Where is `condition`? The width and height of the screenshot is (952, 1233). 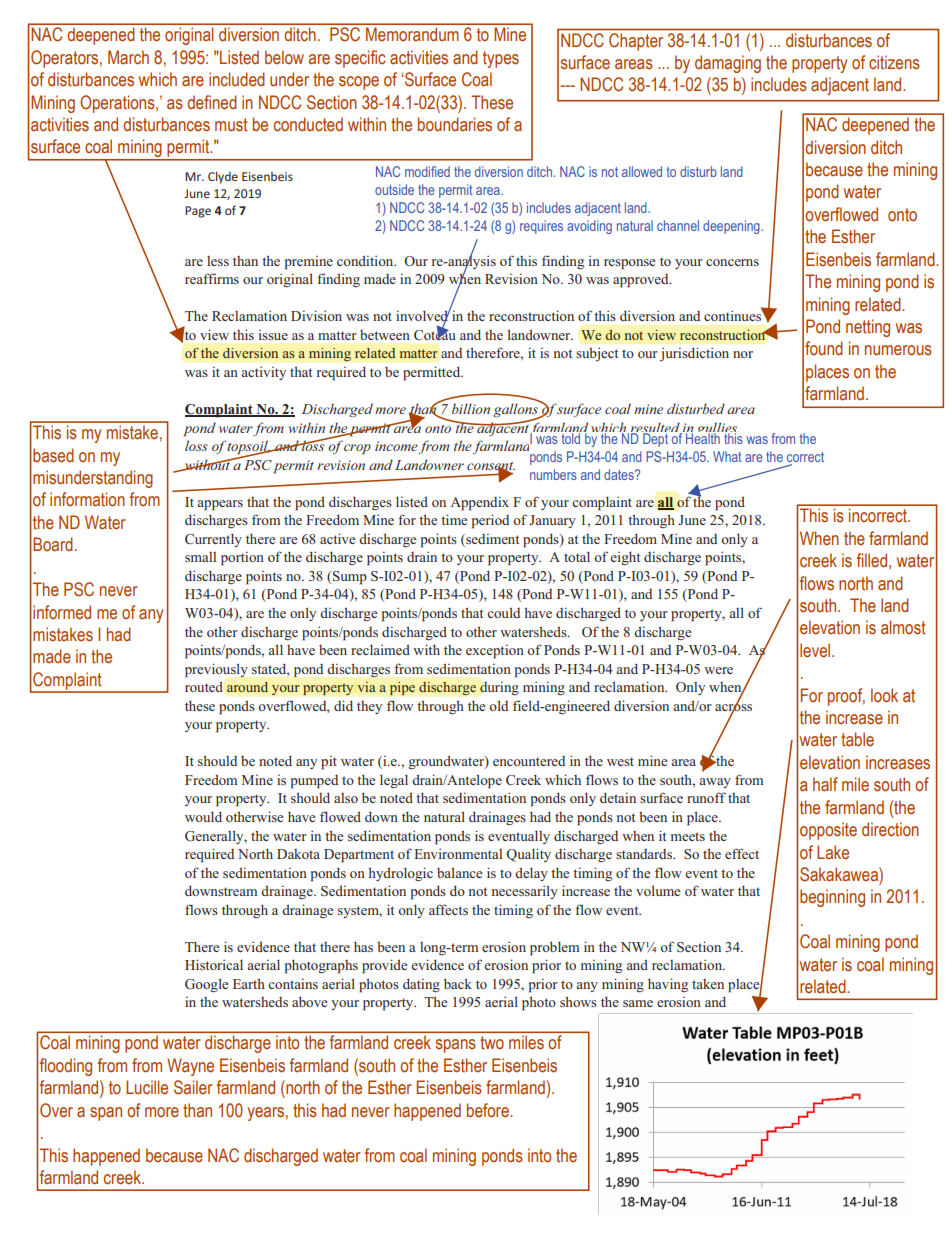
condition is located at coordinates (366, 260).
